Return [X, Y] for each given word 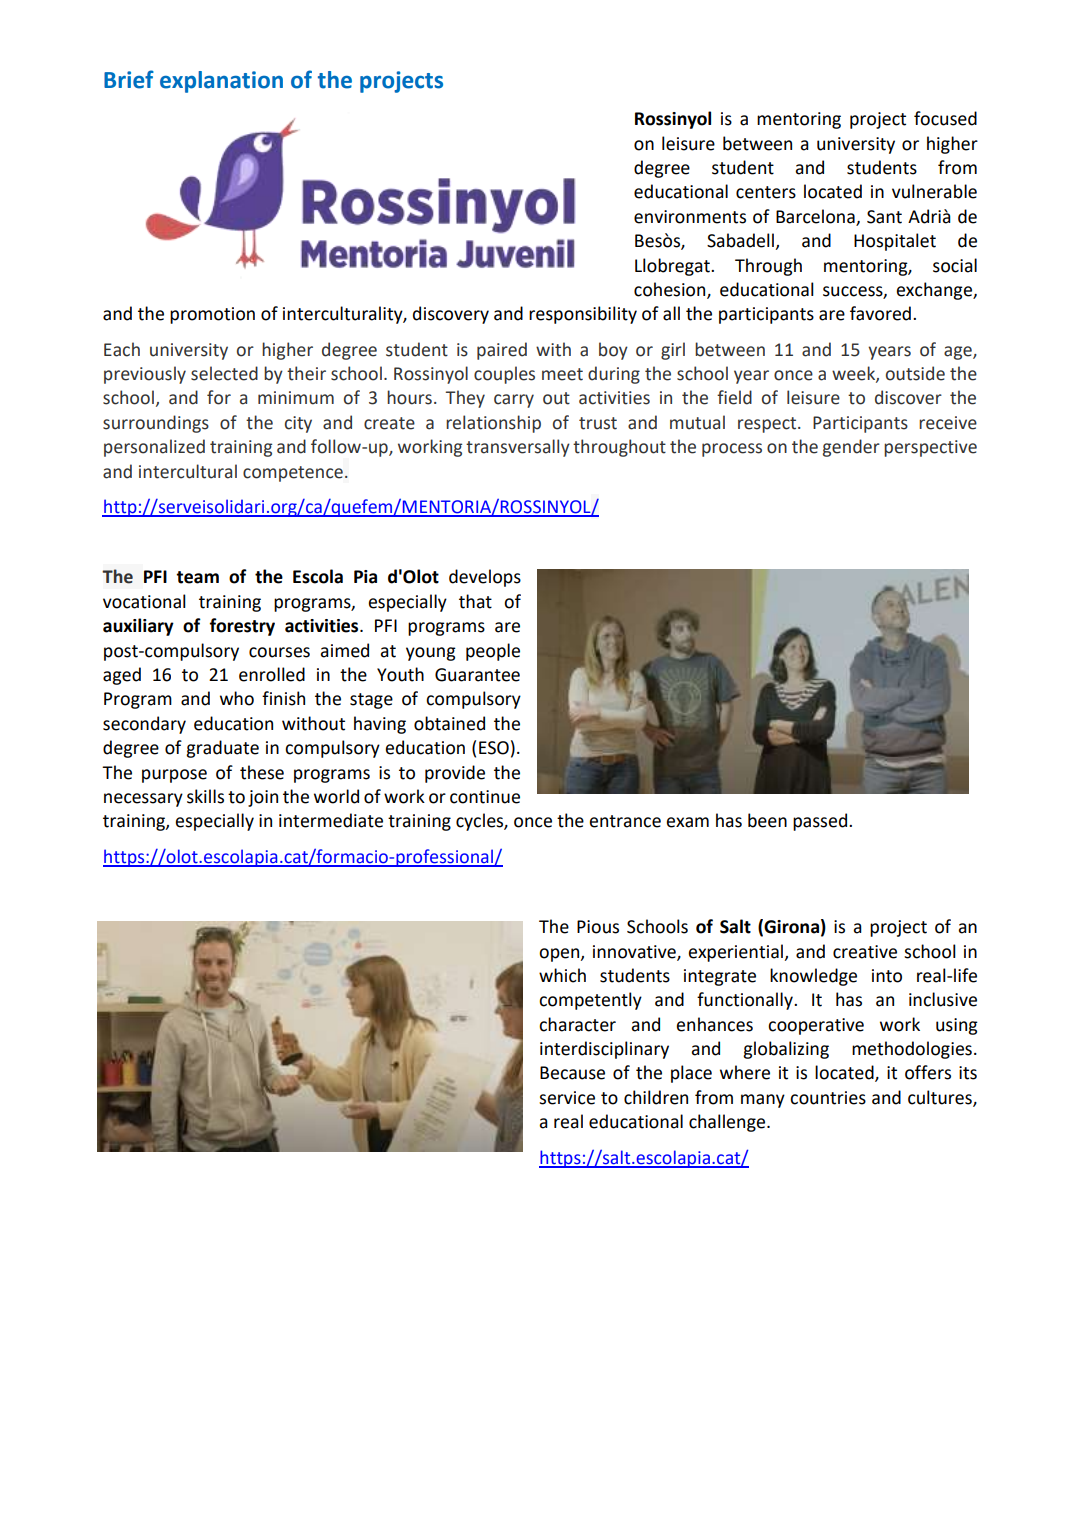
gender [851, 448]
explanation [221, 82]
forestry [242, 627]
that [475, 601]
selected [224, 373]
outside [915, 373]
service [567, 1098]
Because [572, 1073]
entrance [625, 821]
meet [562, 374]
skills [205, 796]
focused [945, 118]
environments [690, 217]
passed [821, 822]
